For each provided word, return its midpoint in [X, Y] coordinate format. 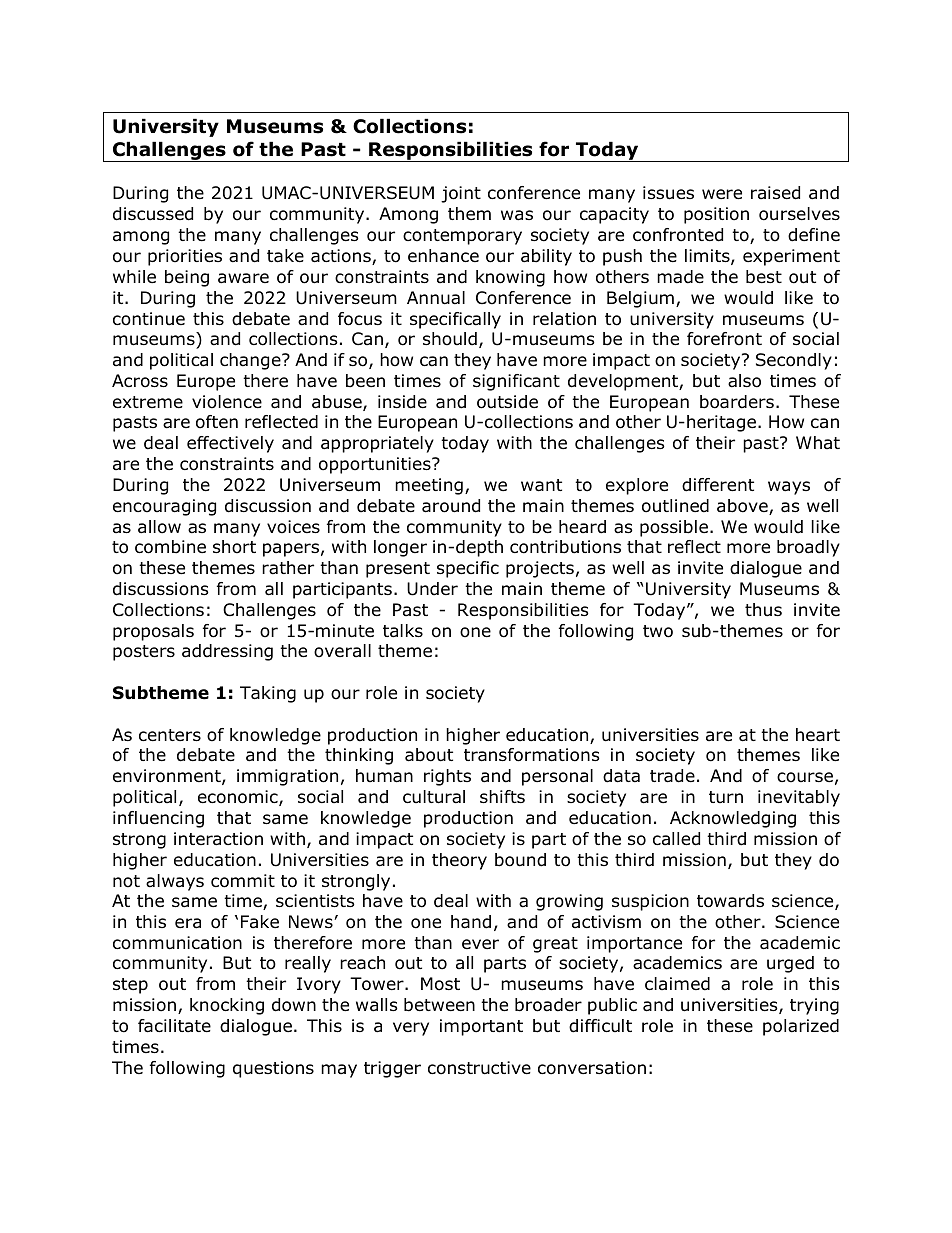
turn [726, 797]
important [481, 1027]
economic [239, 798]
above [743, 507]
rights [447, 777]
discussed [153, 214]
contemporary [462, 237]
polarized [801, 1027]
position [716, 215]
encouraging [164, 507]
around [451, 506]
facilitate [174, 1026]
